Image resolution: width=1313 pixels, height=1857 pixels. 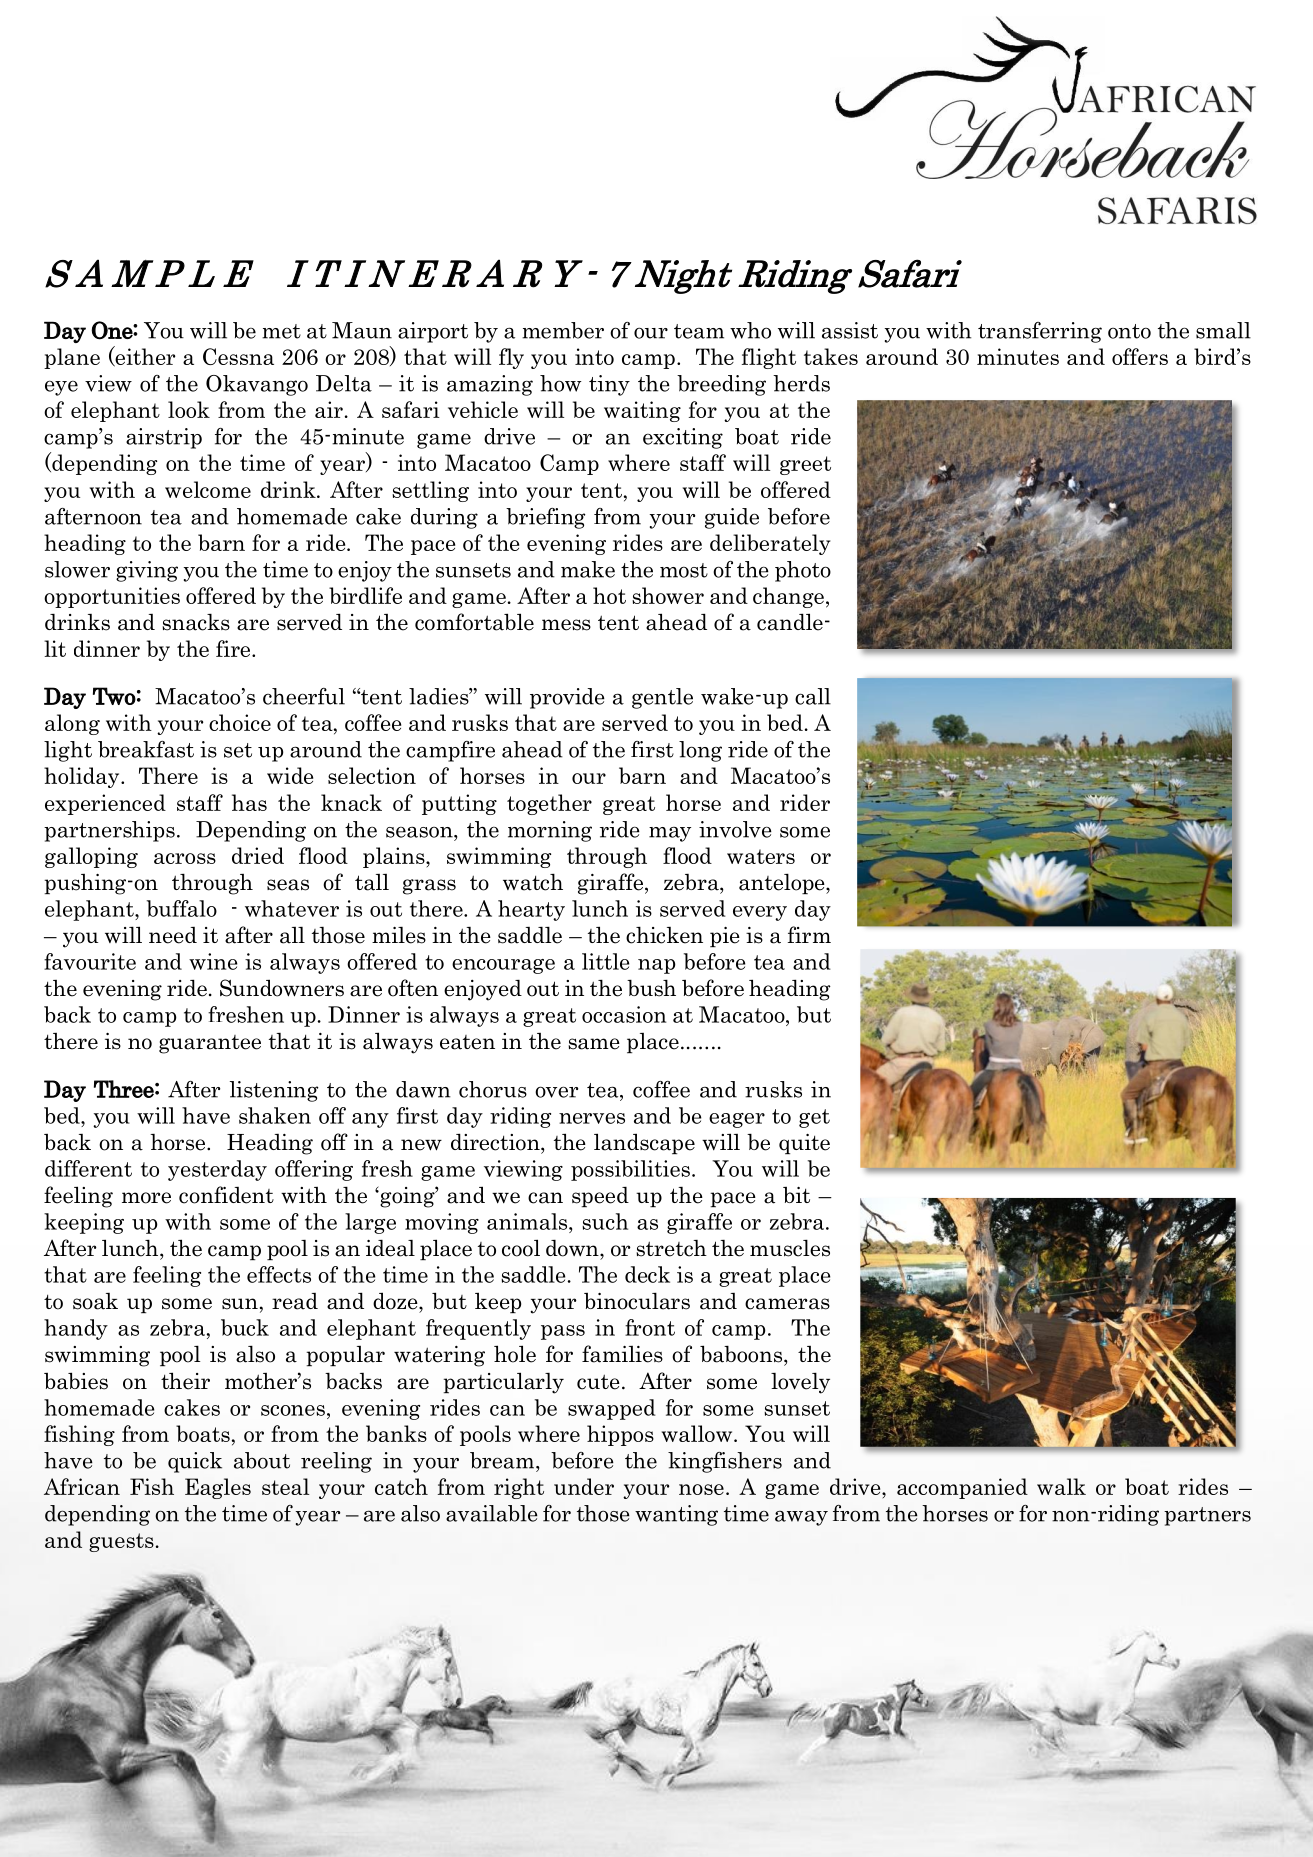 I want to click on quite, so click(x=804, y=1144).
